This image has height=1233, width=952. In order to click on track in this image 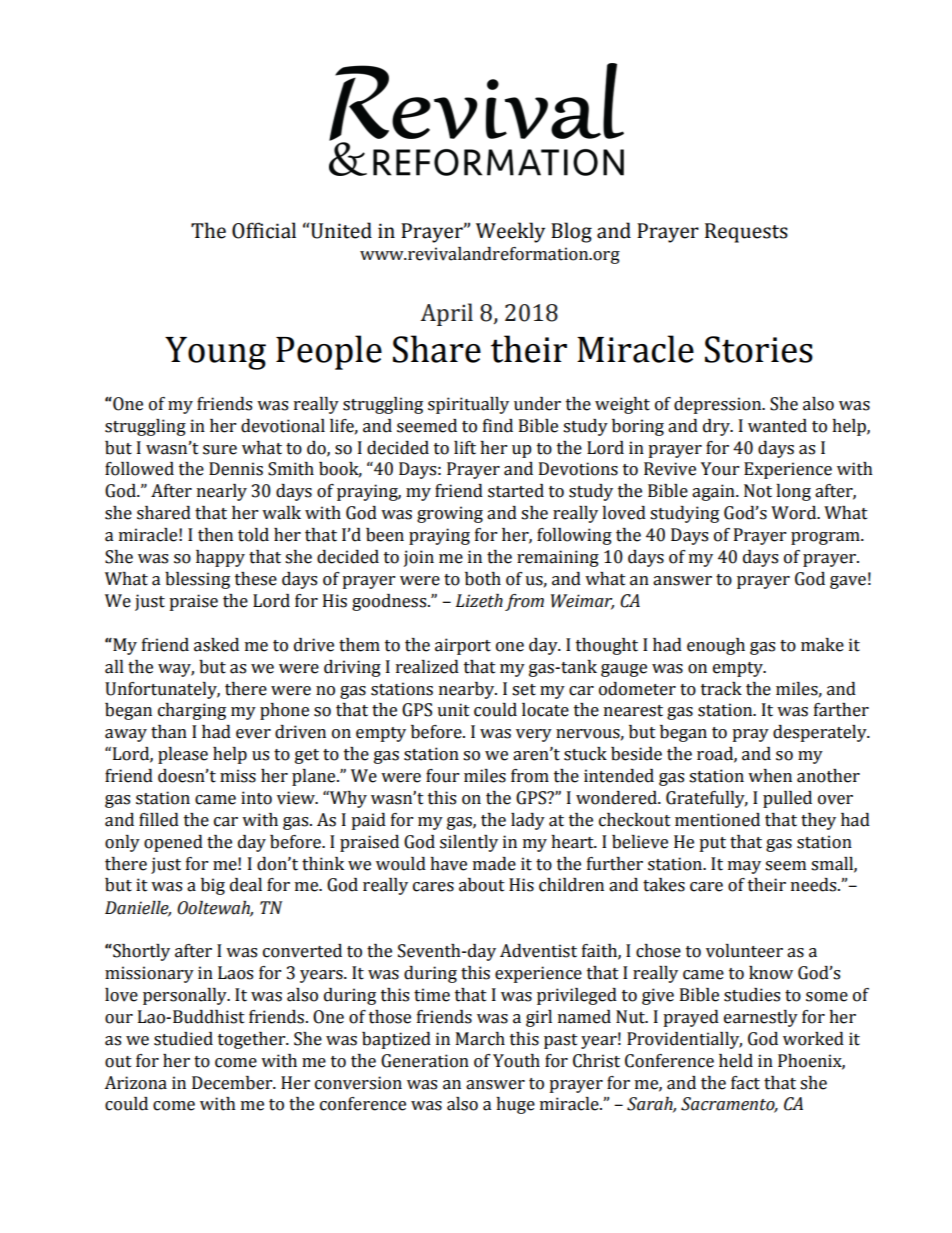, I will do `click(721, 689)`.
